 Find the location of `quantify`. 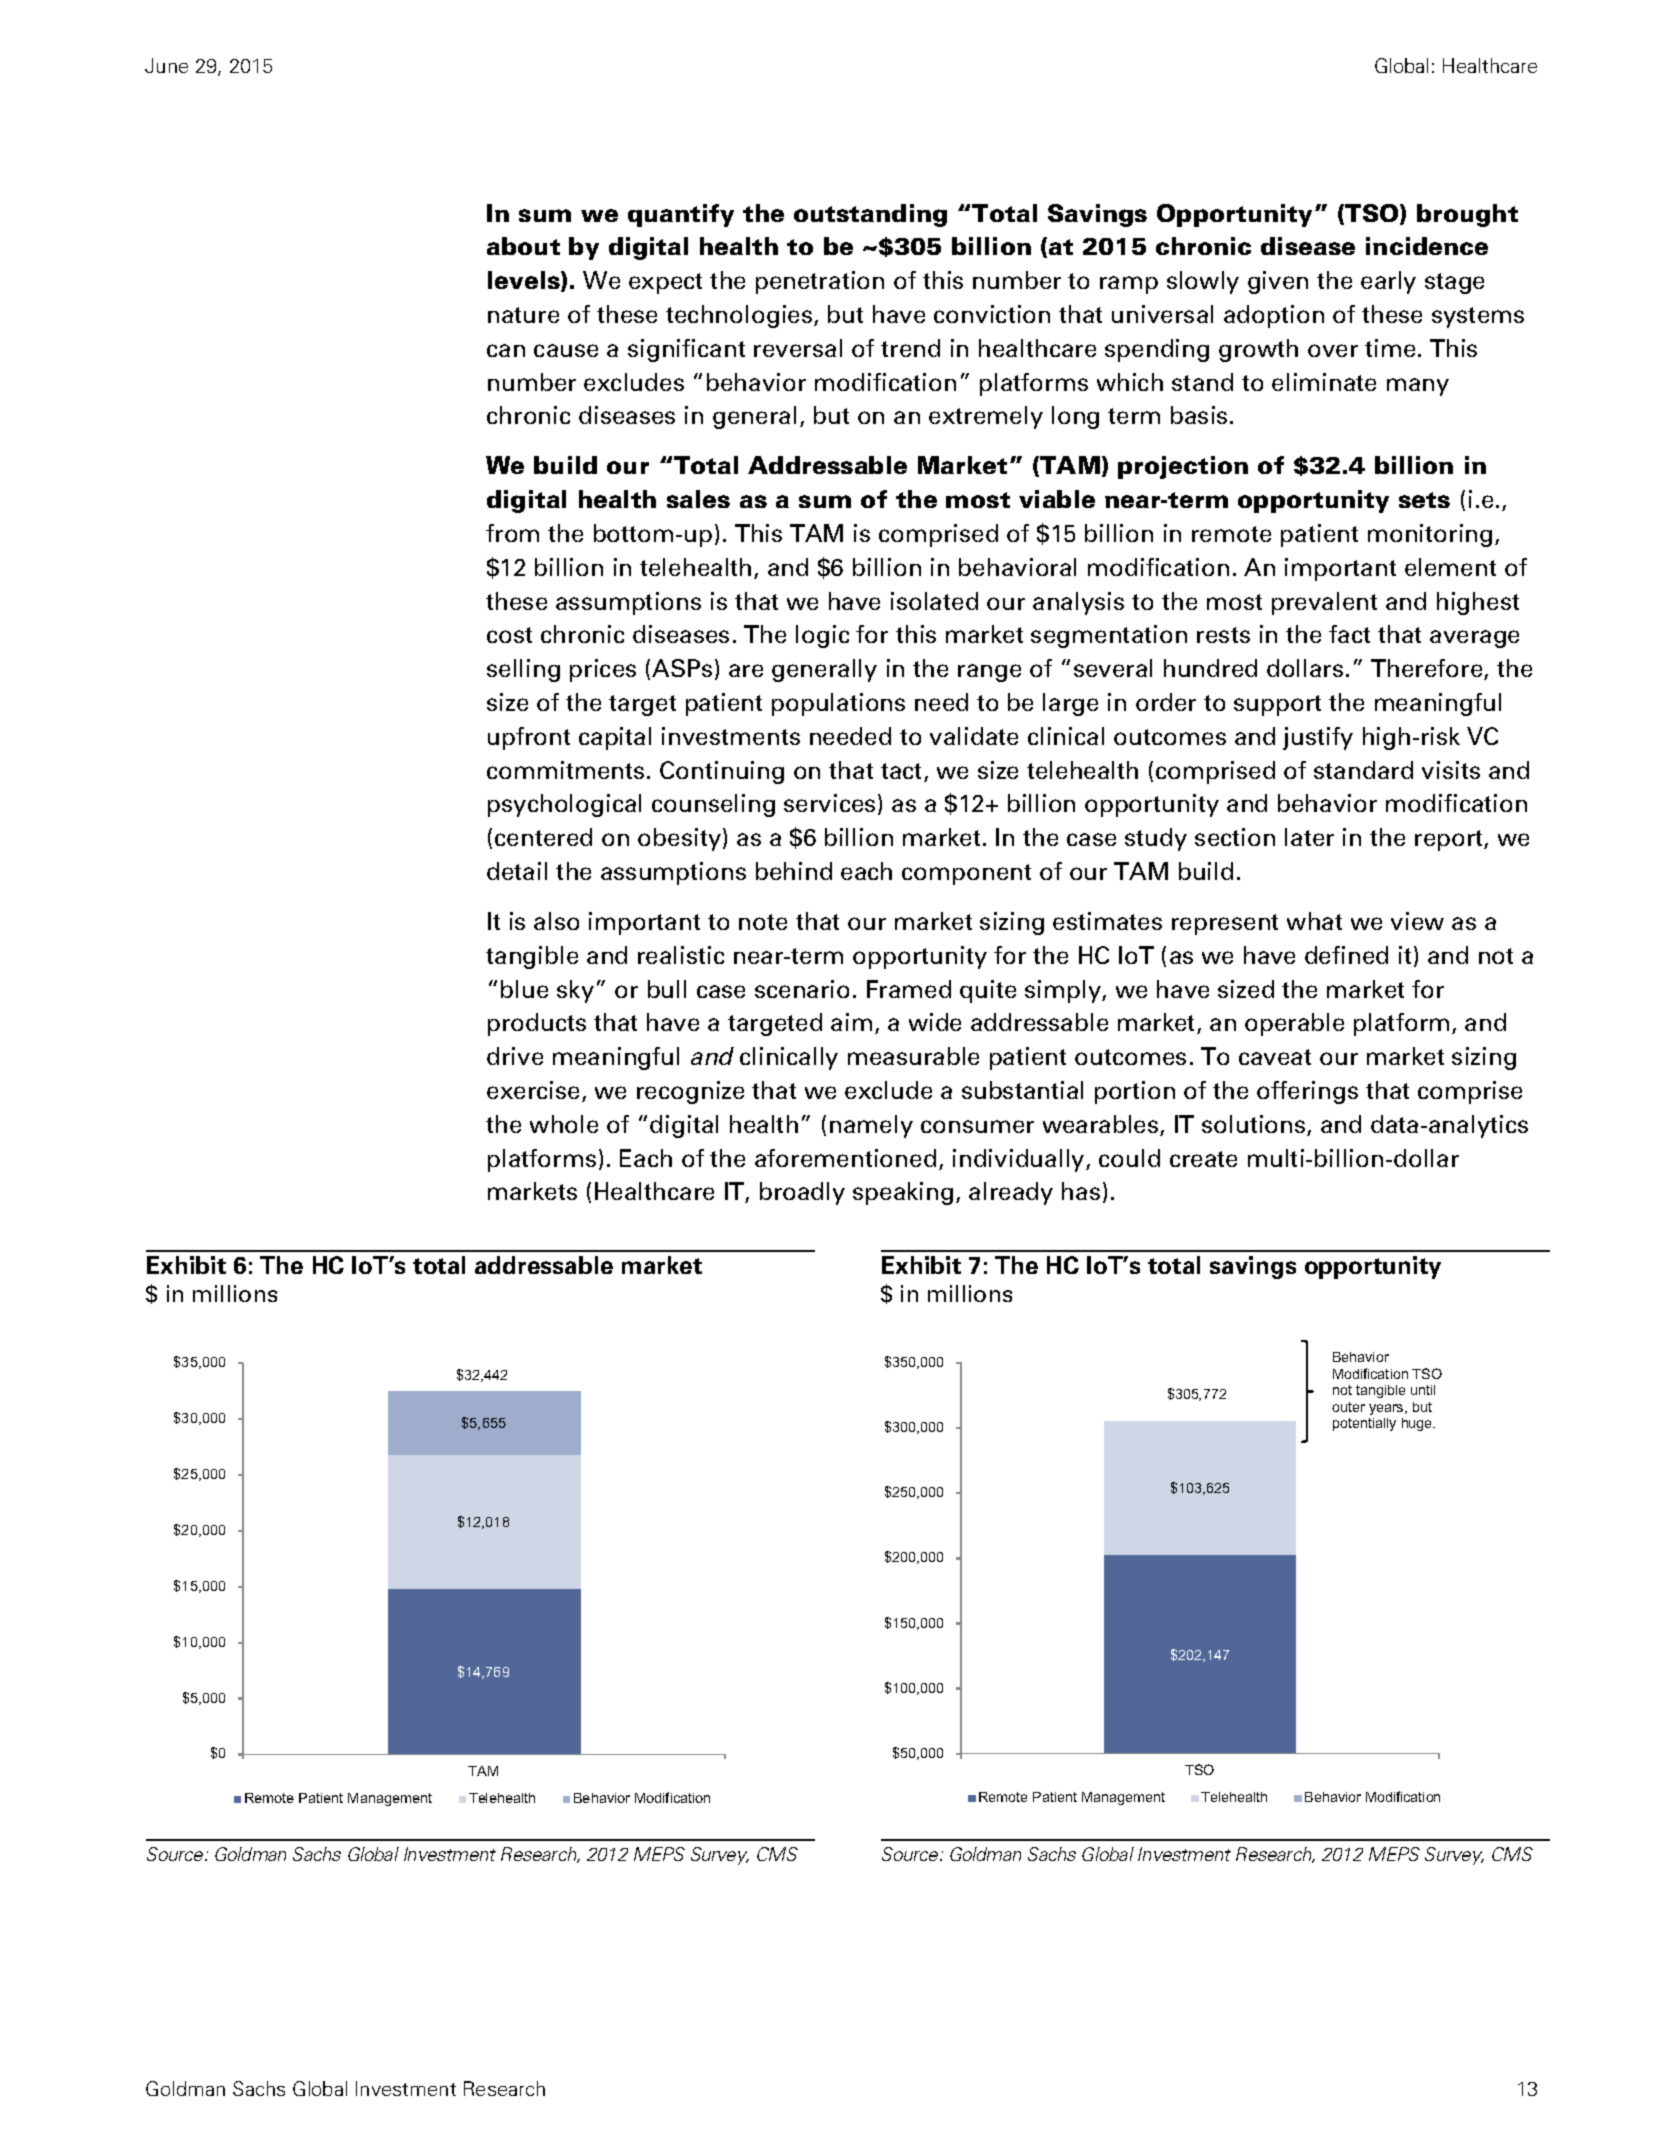

quantify is located at coordinates (681, 215).
